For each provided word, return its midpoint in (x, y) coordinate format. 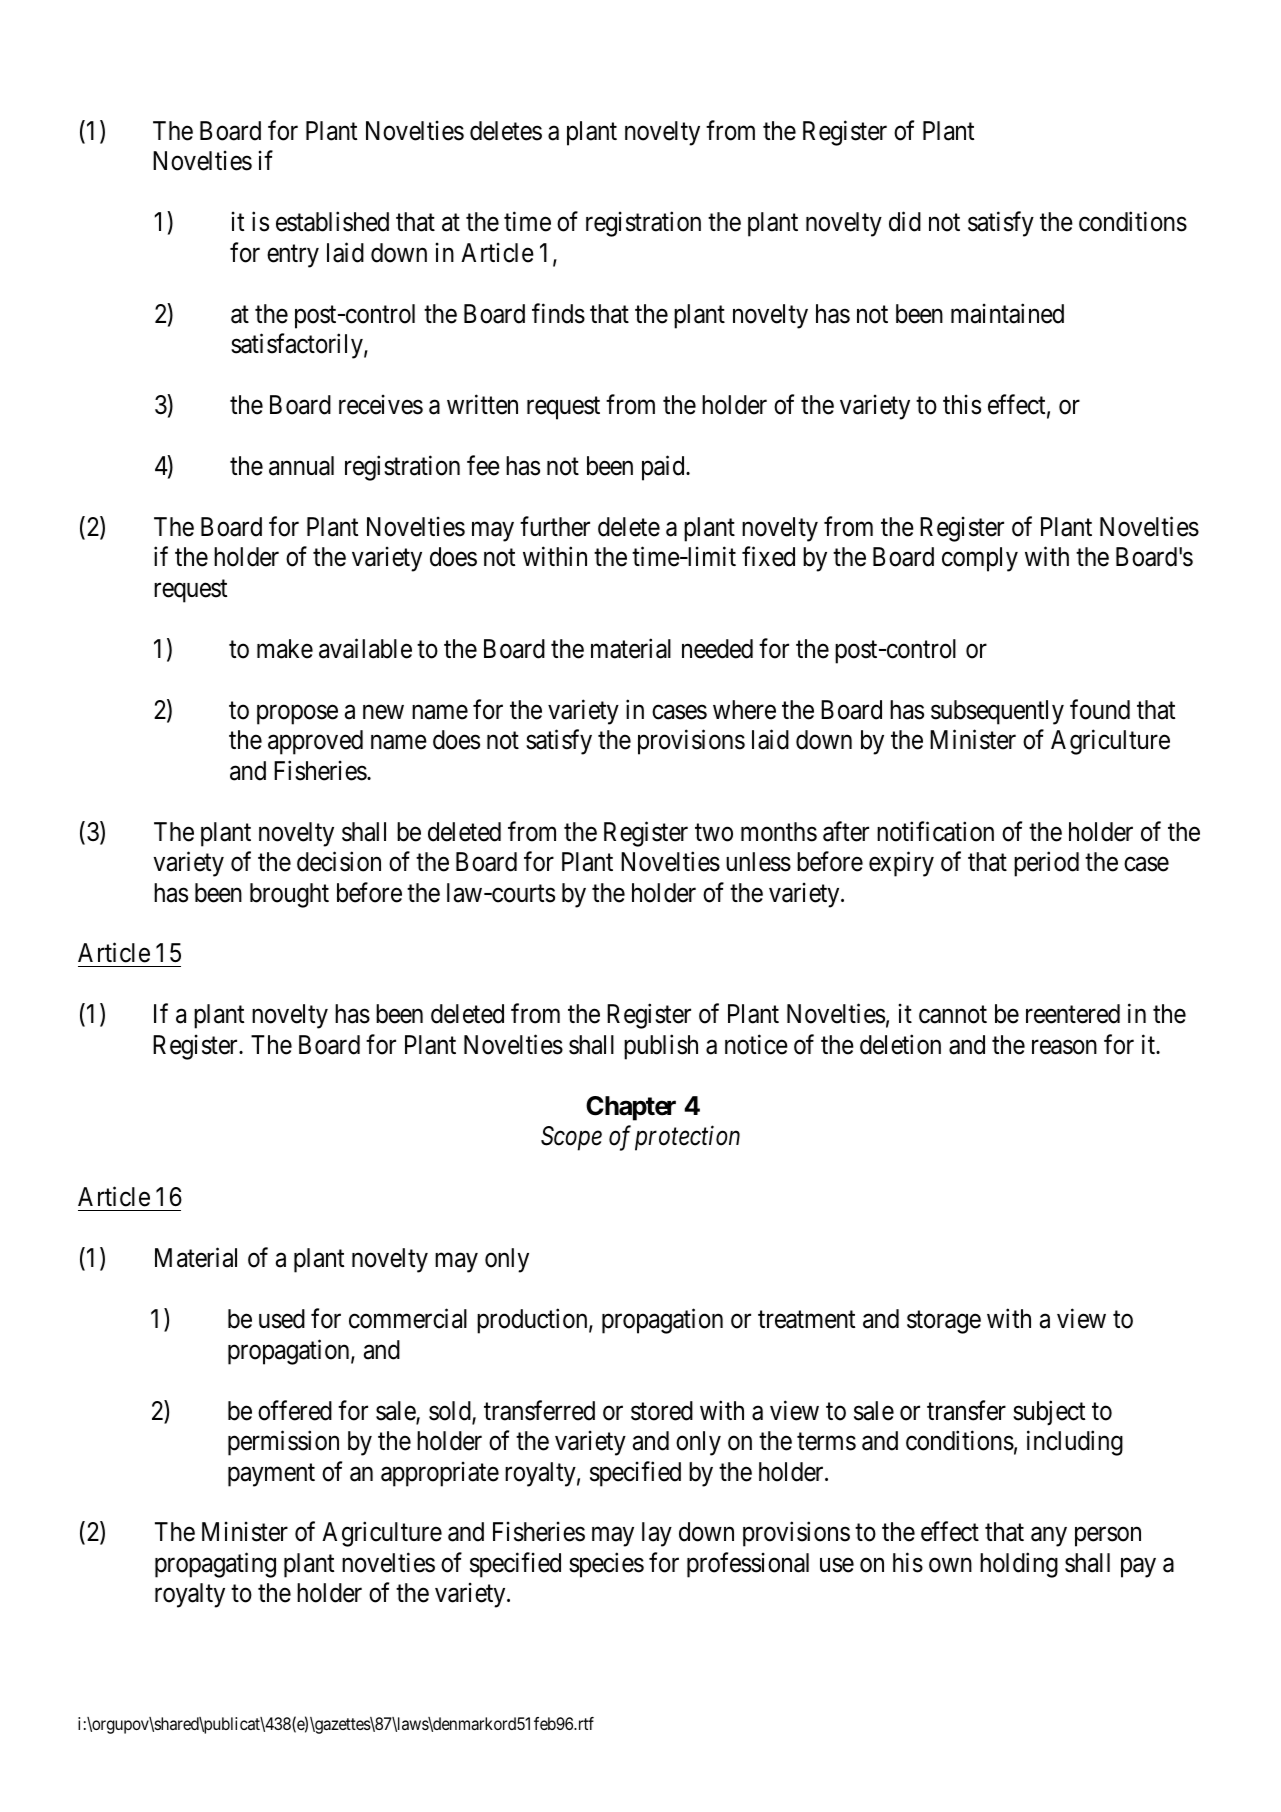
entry (293, 256)
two (714, 833)
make (285, 649)
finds (558, 313)
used (282, 1319)
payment (271, 1475)
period (1046, 864)
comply (980, 559)
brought (289, 895)
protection (687, 1138)
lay (657, 1534)
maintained (1007, 313)
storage (944, 1322)
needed (717, 649)
